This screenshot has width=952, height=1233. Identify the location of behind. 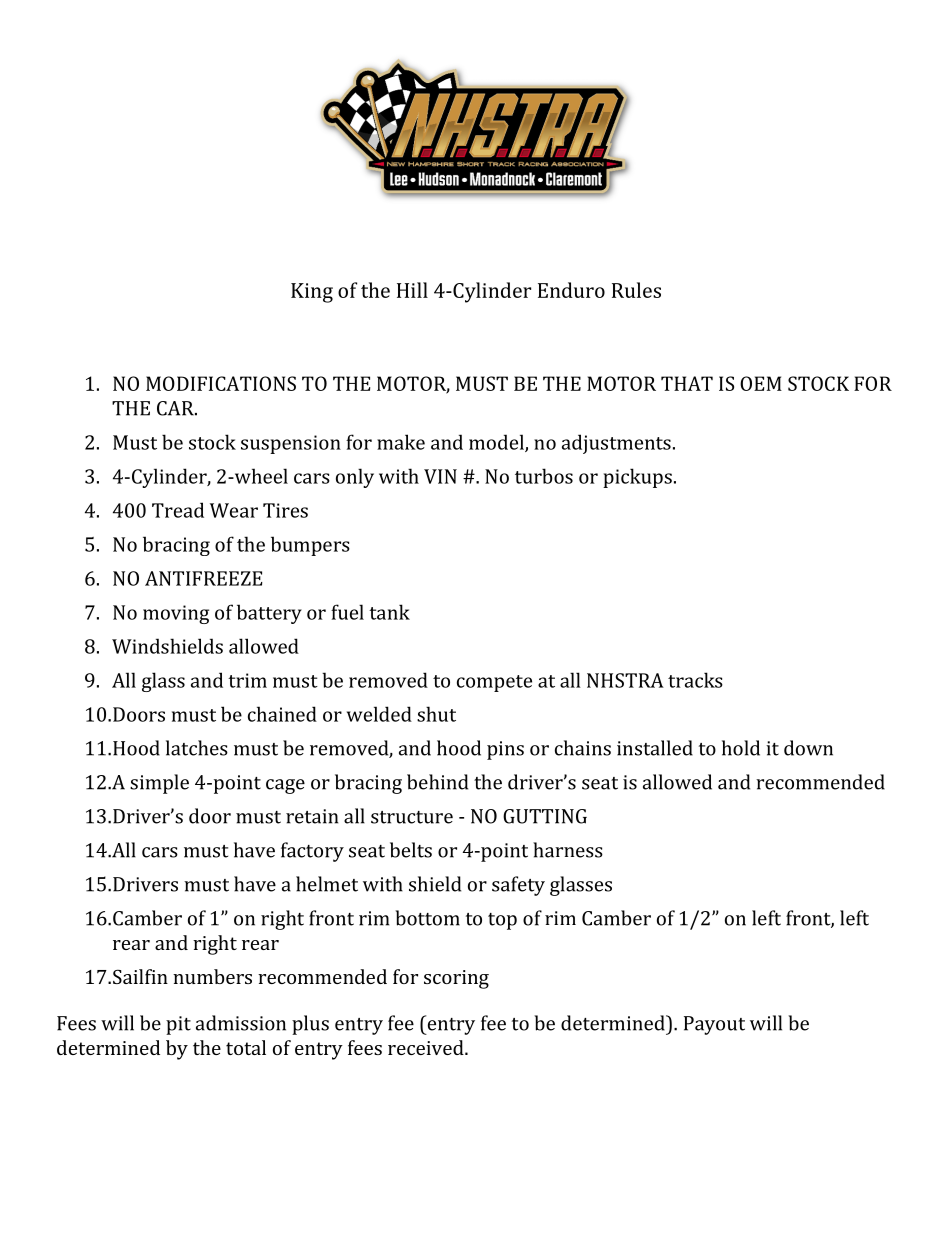
(437, 782).
